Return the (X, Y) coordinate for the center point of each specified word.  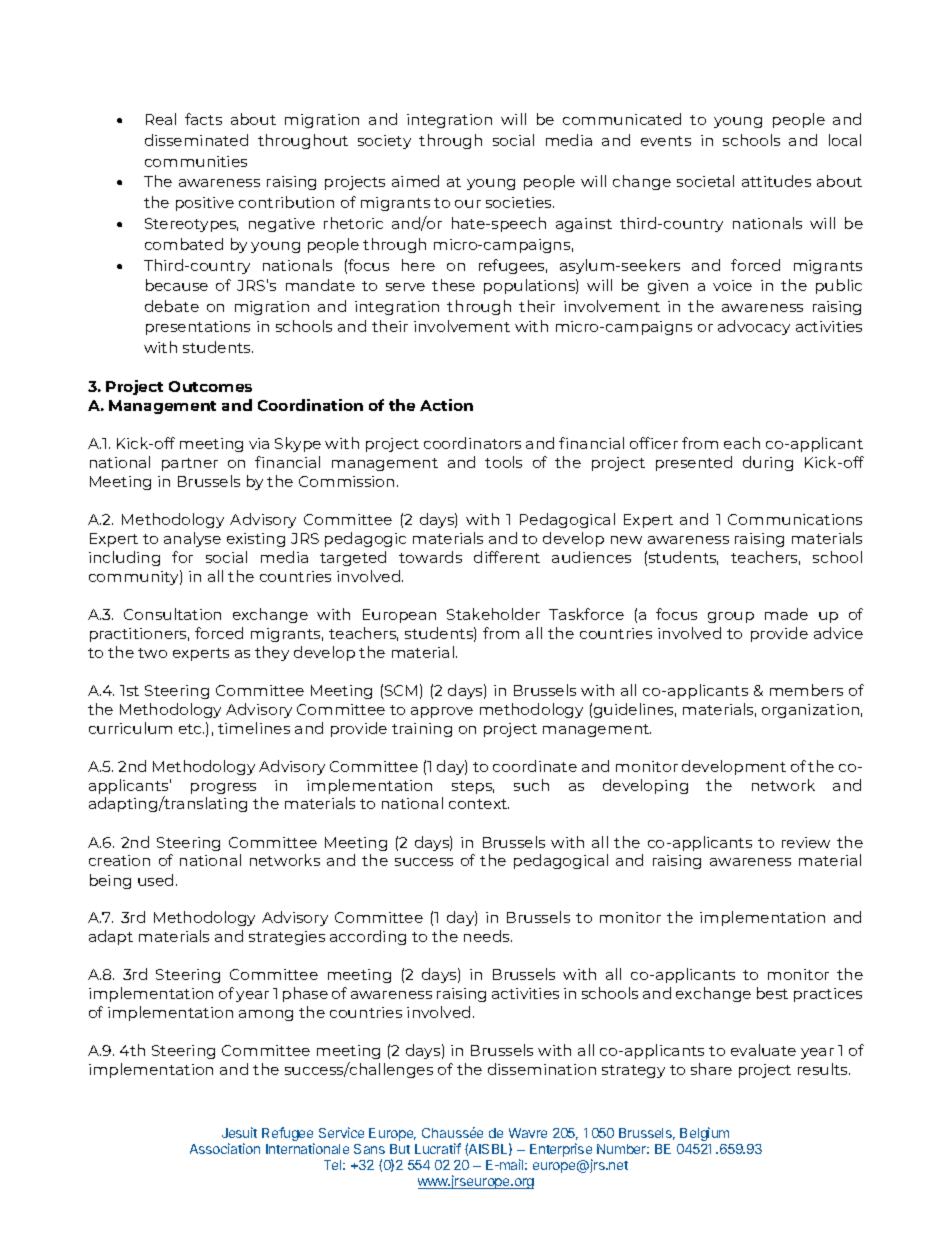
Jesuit (239, 1132)
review (806, 842)
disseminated (196, 140)
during (768, 463)
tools (503, 462)
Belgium (704, 1134)
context (479, 804)
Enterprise (561, 1151)
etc (191, 729)
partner (190, 464)
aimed (415, 181)
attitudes (776, 181)
